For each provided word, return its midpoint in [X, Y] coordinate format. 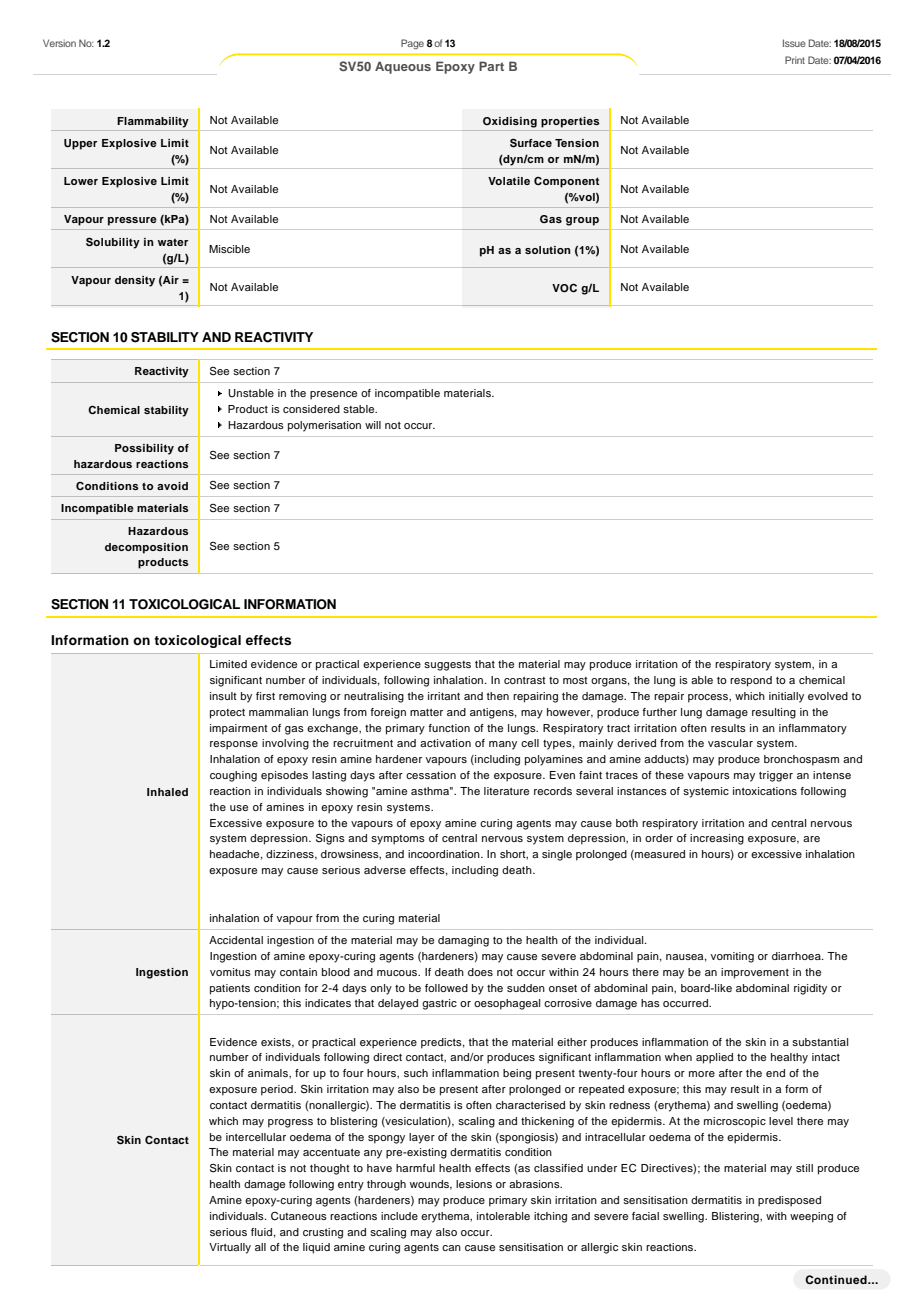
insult [223, 696]
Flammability [153, 122]
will [373, 425]
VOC [564, 288]
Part [491, 66]
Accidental [236, 940]
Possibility [144, 449]
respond [751, 681]
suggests [447, 666]
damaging [463, 941]
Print [795, 60]
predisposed [789, 1201]
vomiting [732, 957]
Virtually [230, 1248]
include [399, 1216]
